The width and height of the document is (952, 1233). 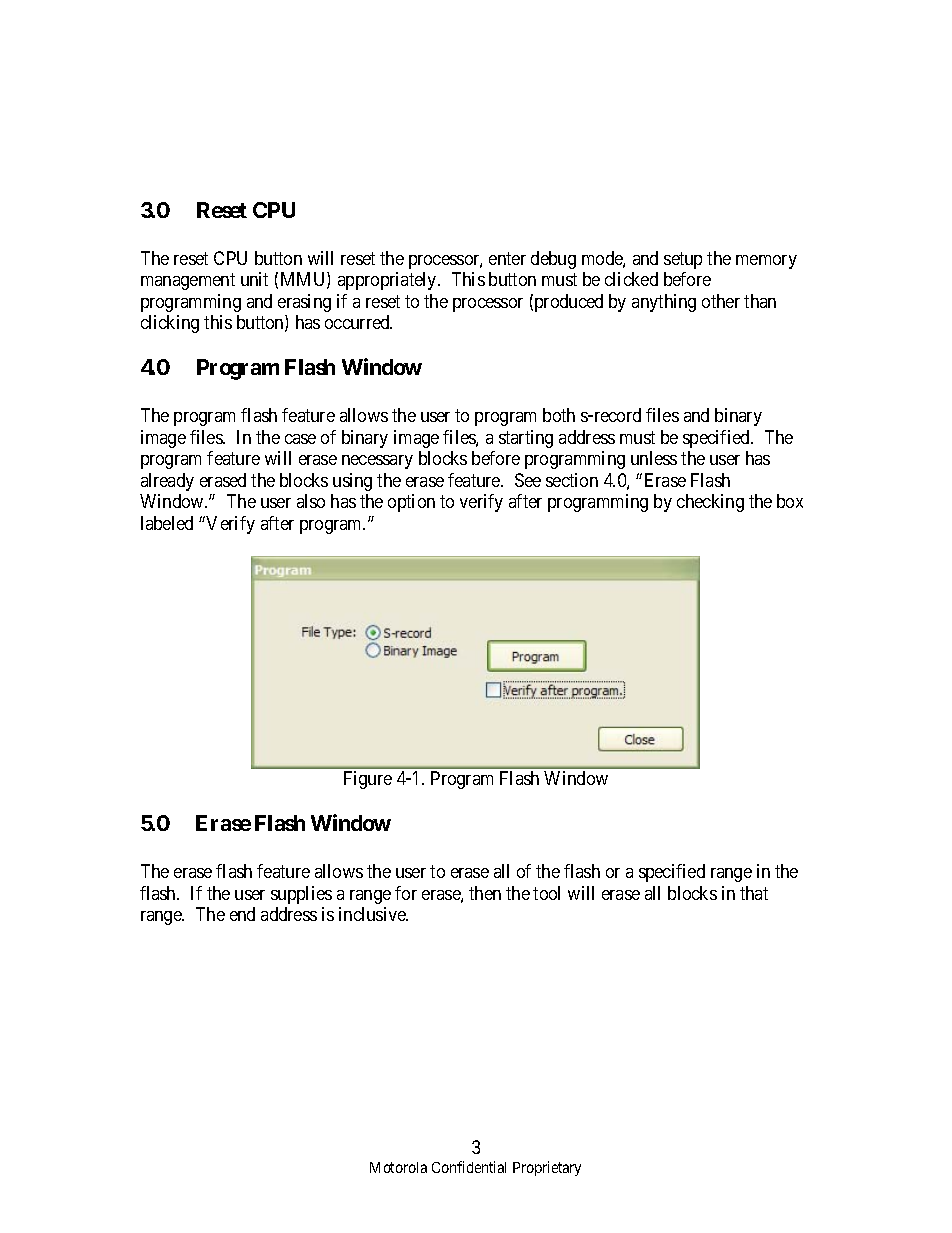 What do you see at coordinates (710, 503) in the document?
I see `checking` at bounding box center [710, 503].
